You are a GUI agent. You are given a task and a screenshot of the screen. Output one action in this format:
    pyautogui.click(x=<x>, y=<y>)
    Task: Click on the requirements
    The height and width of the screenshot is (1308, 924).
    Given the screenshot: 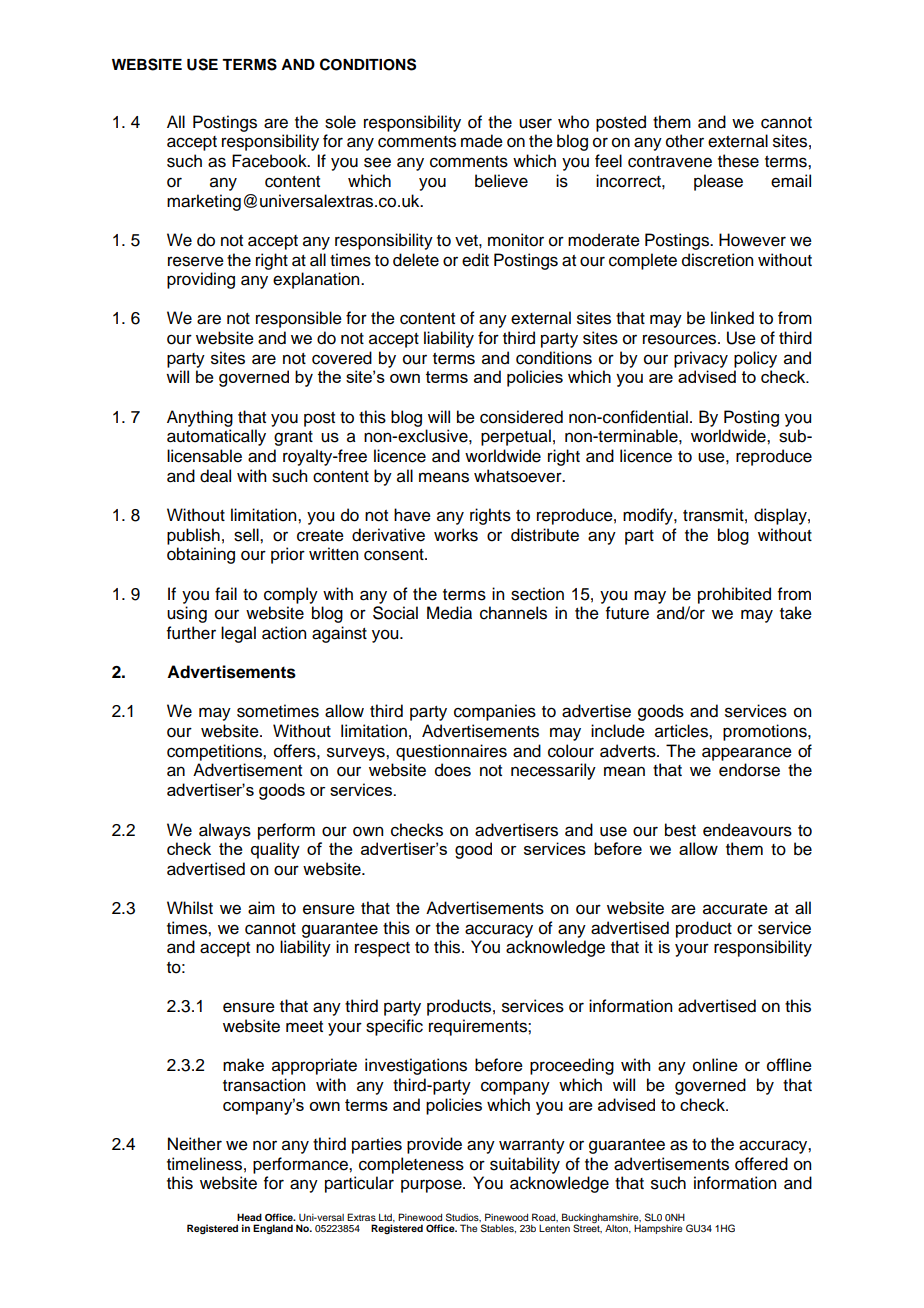 What is the action you would take?
    pyautogui.click(x=479, y=1027)
